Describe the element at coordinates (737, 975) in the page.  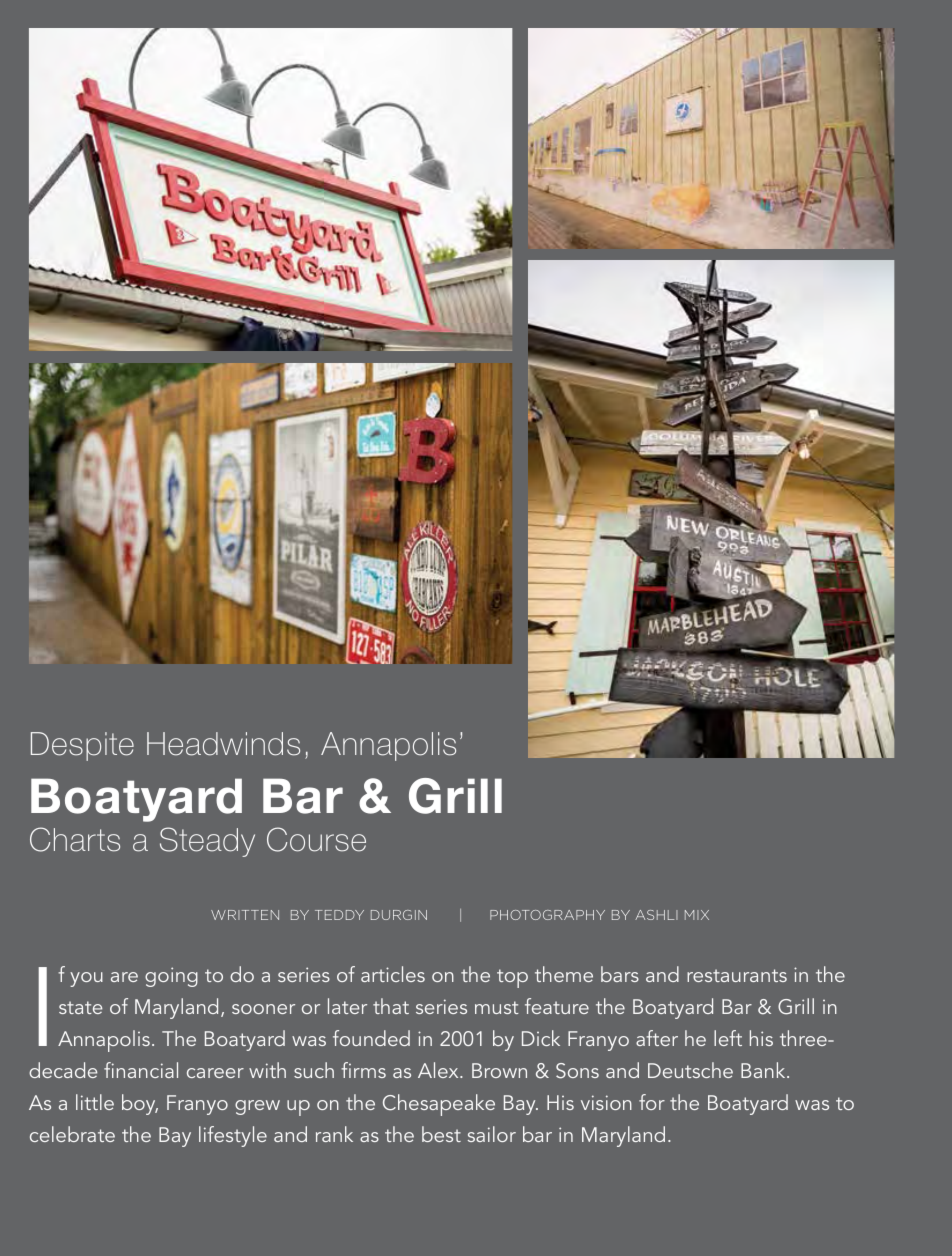
I see `restaurants` at that location.
